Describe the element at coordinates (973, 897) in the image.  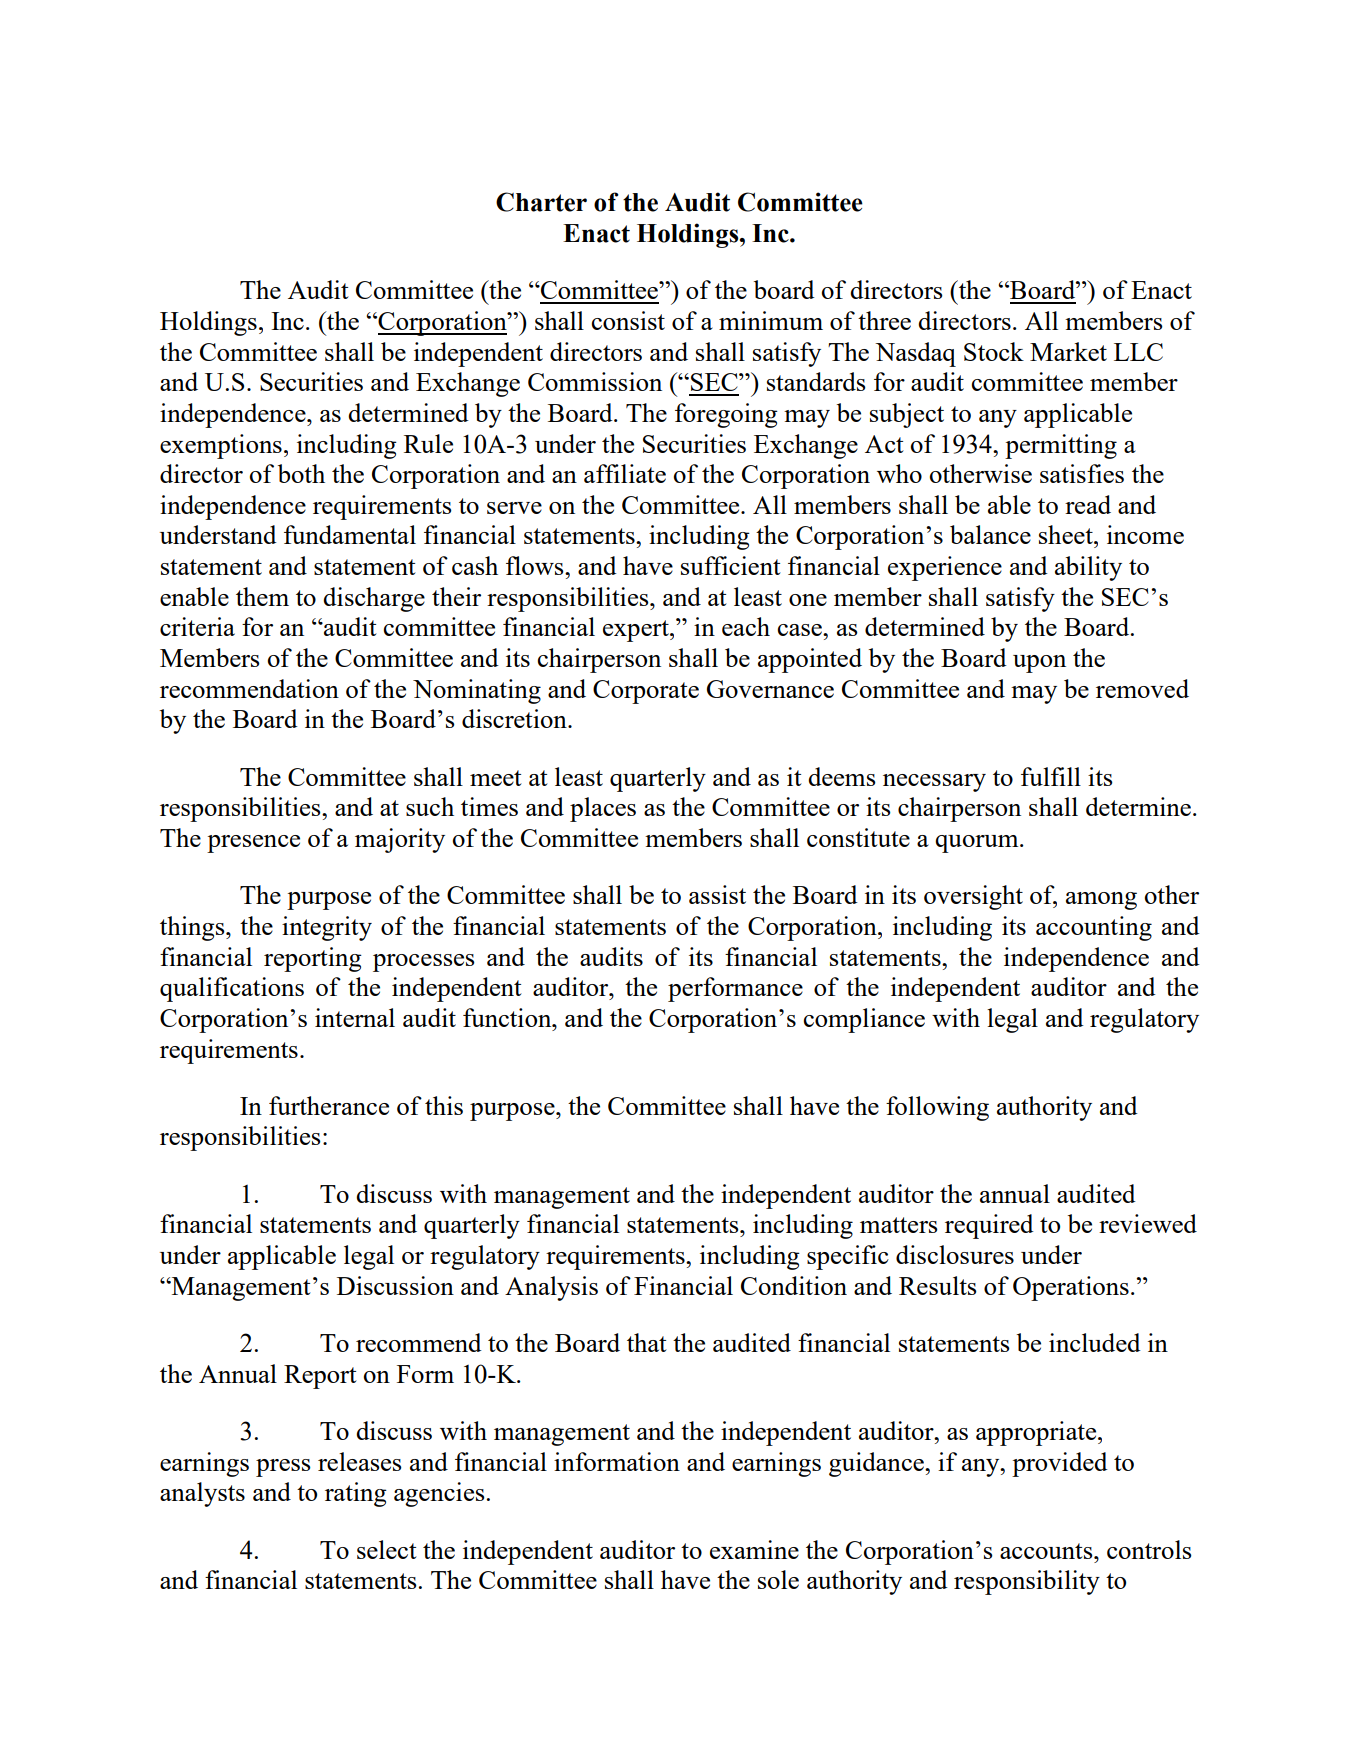
I see `oversight` at that location.
